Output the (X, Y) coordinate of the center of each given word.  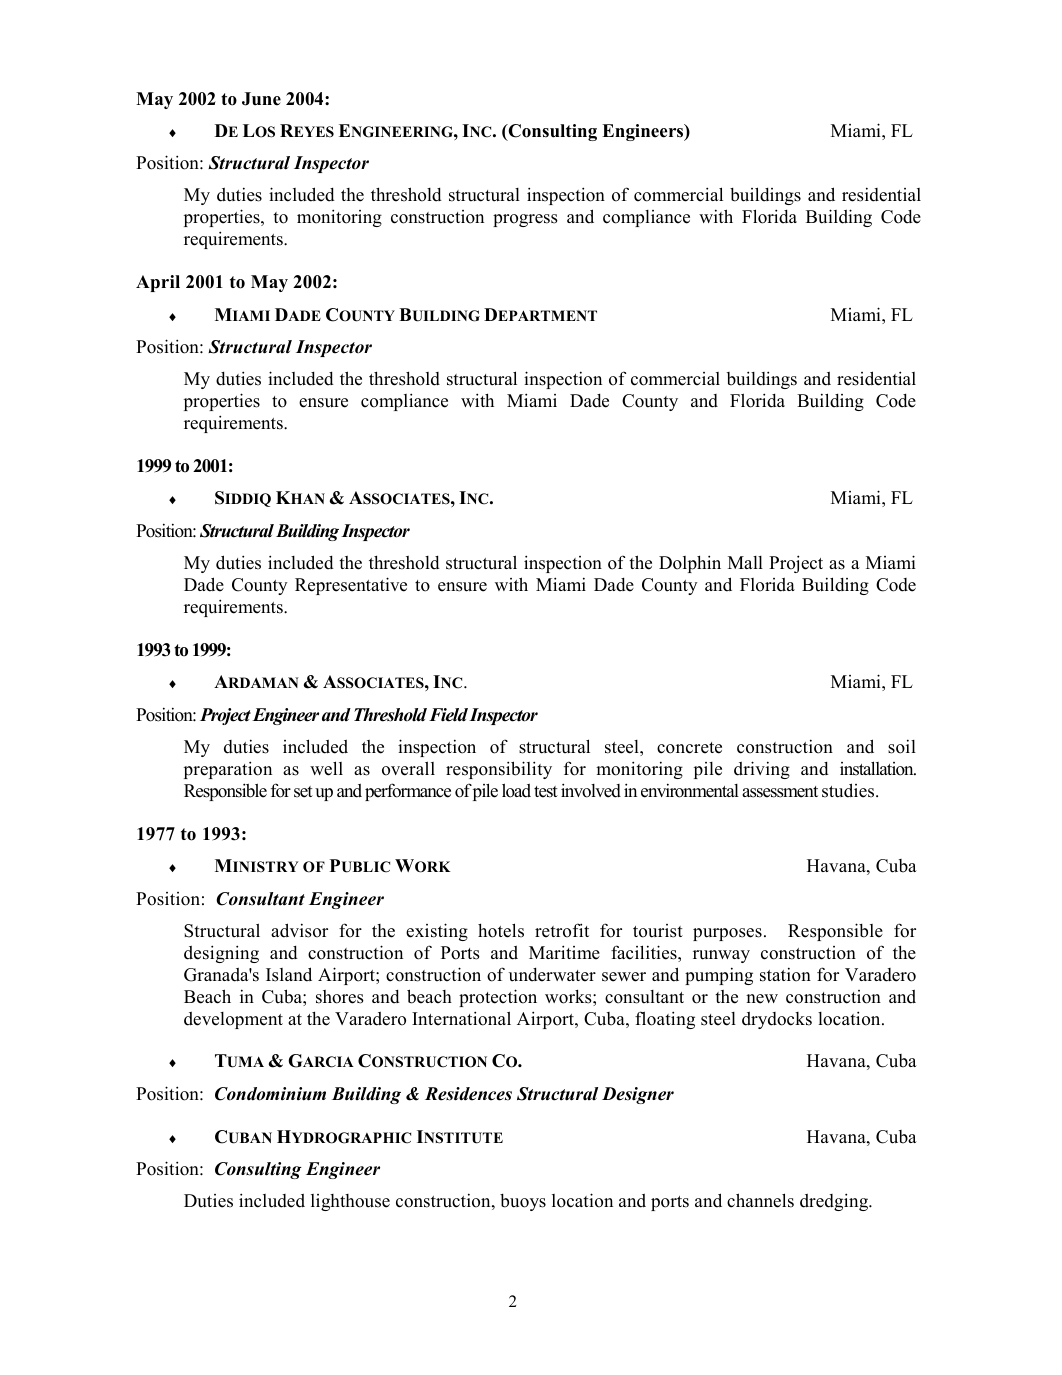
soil (902, 746)
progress (525, 220)
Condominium (270, 1094)
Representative (351, 586)
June (261, 99)
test (546, 792)
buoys (523, 1202)
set (303, 792)
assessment (780, 792)
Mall (745, 562)
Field (448, 715)
